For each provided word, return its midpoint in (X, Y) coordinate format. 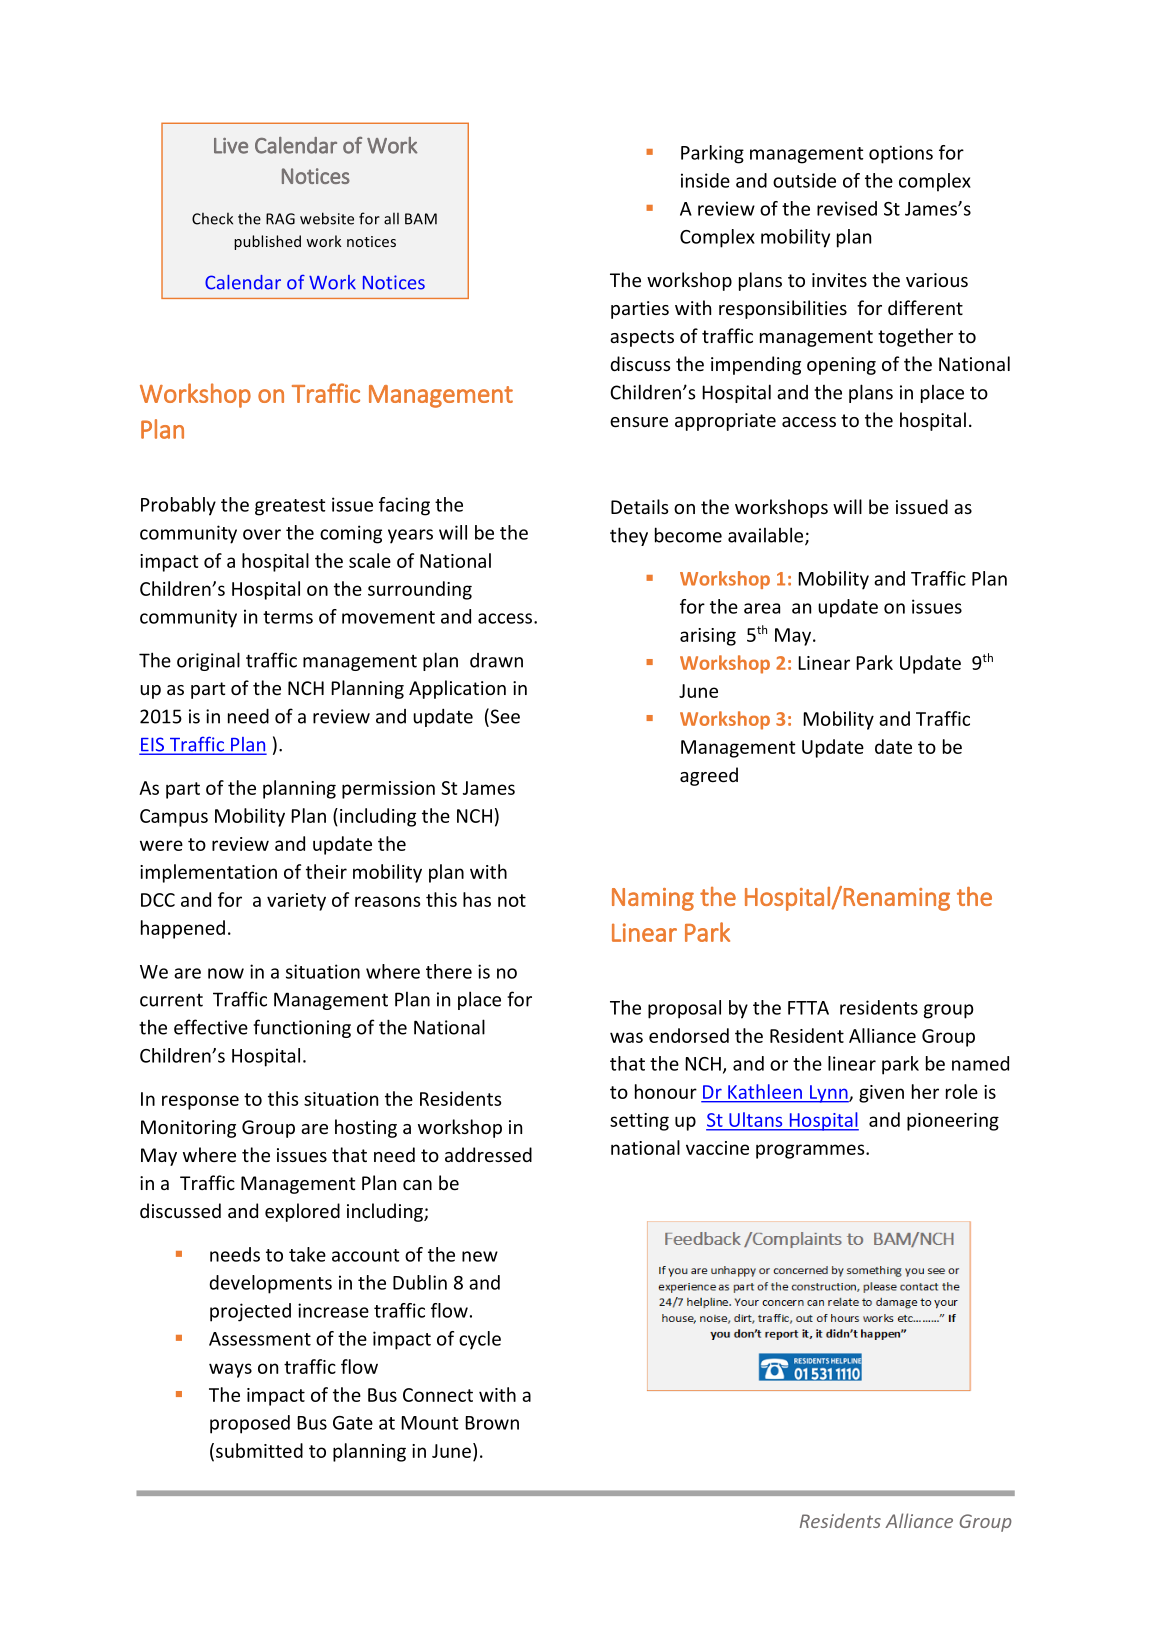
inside (705, 180)
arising (708, 637)
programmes (811, 1151)
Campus (174, 818)
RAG (280, 219)
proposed (250, 1424)
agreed (709, 776)
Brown (492, 1423)
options (901, 154)
